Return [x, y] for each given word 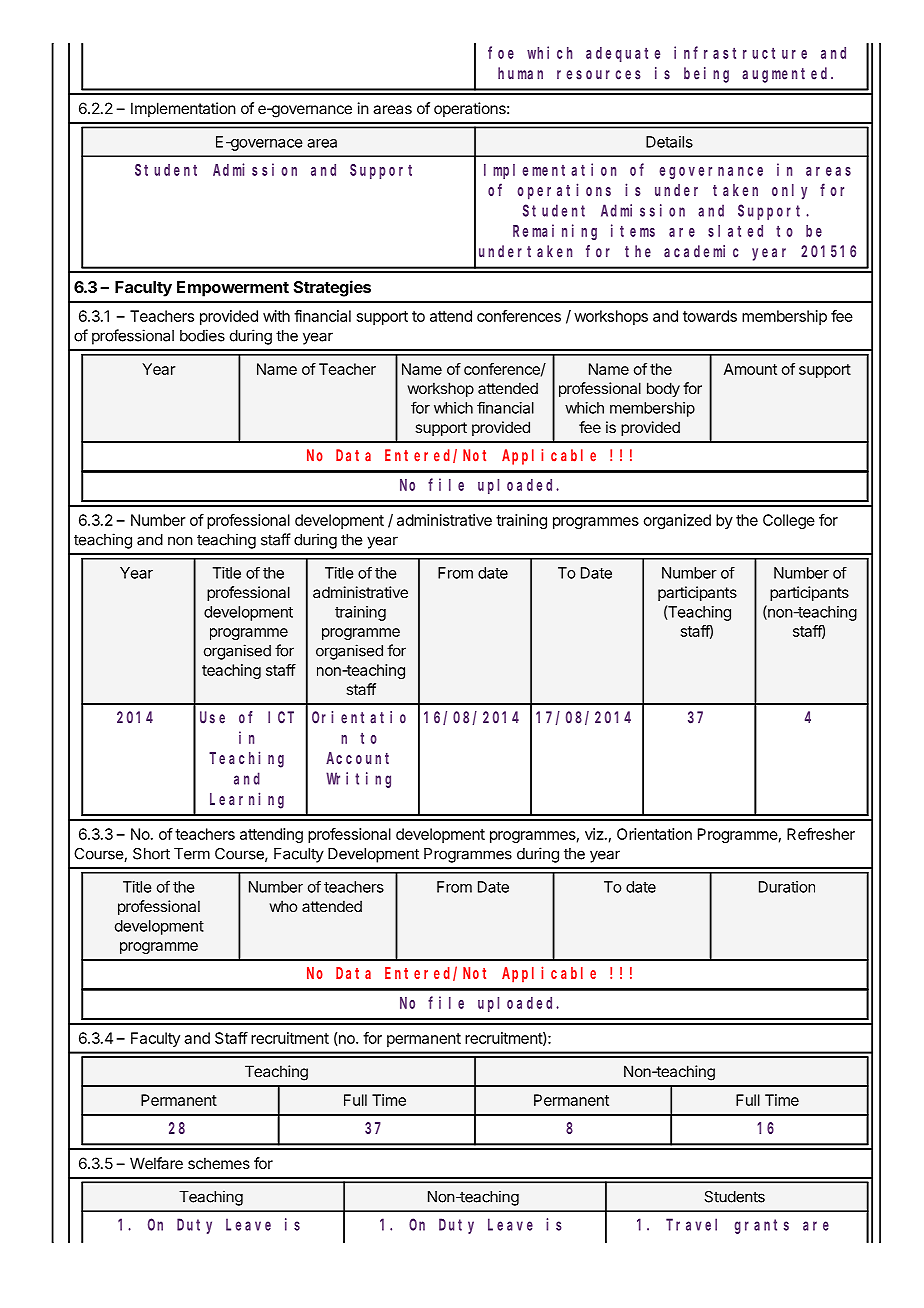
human [520, 73]
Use [212, 718]
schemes [219, 1163]
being [706, 75]
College [789, 521]
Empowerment [233, 289]
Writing [358, 780]
